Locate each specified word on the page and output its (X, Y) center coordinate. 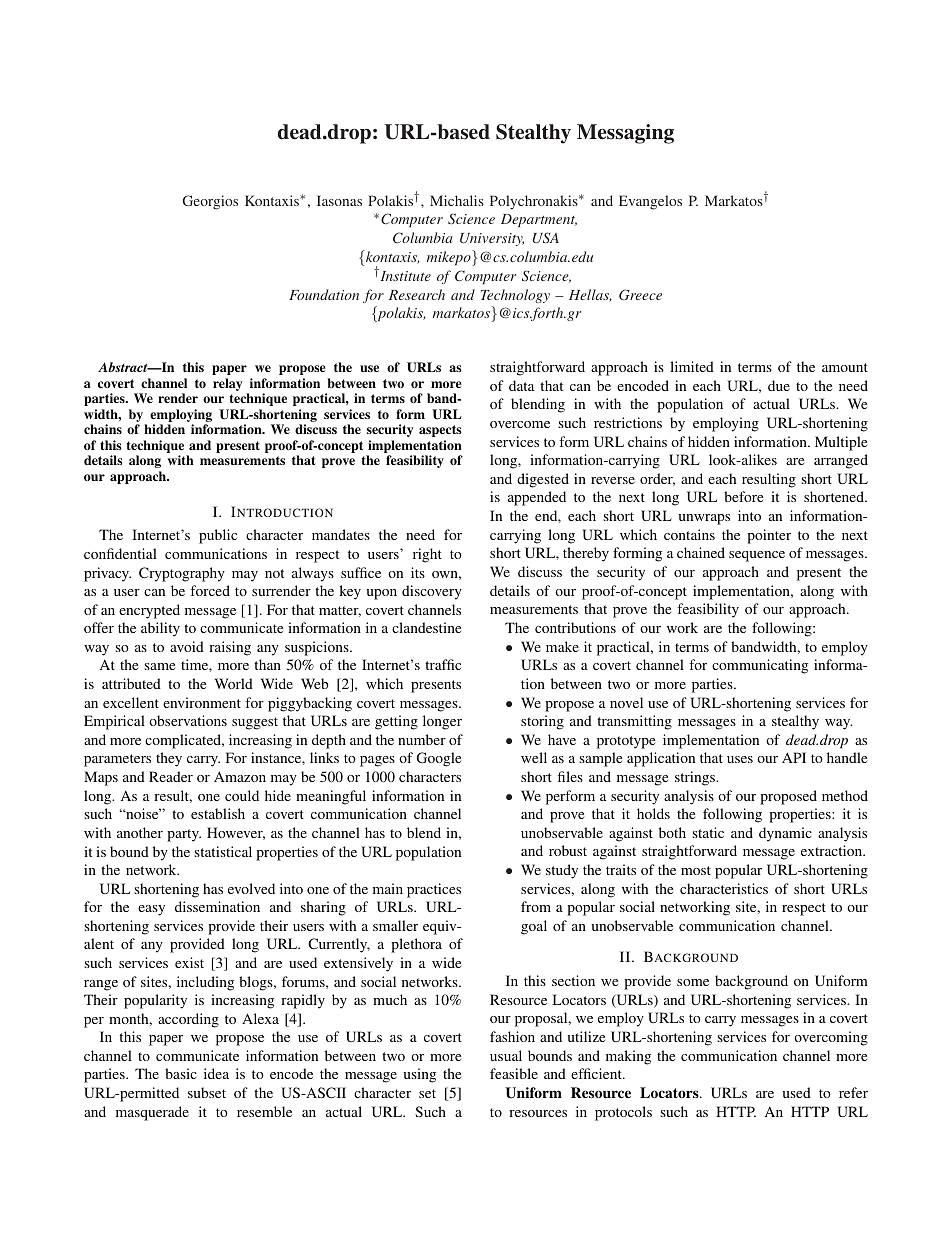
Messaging (625, 134)
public (218, 536)
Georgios (210, 202)
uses (740, 759)
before (743, 496)
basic (181, 1073)
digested (543, 480)
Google (439, 759)
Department (539, 220)
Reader (171, 776)
